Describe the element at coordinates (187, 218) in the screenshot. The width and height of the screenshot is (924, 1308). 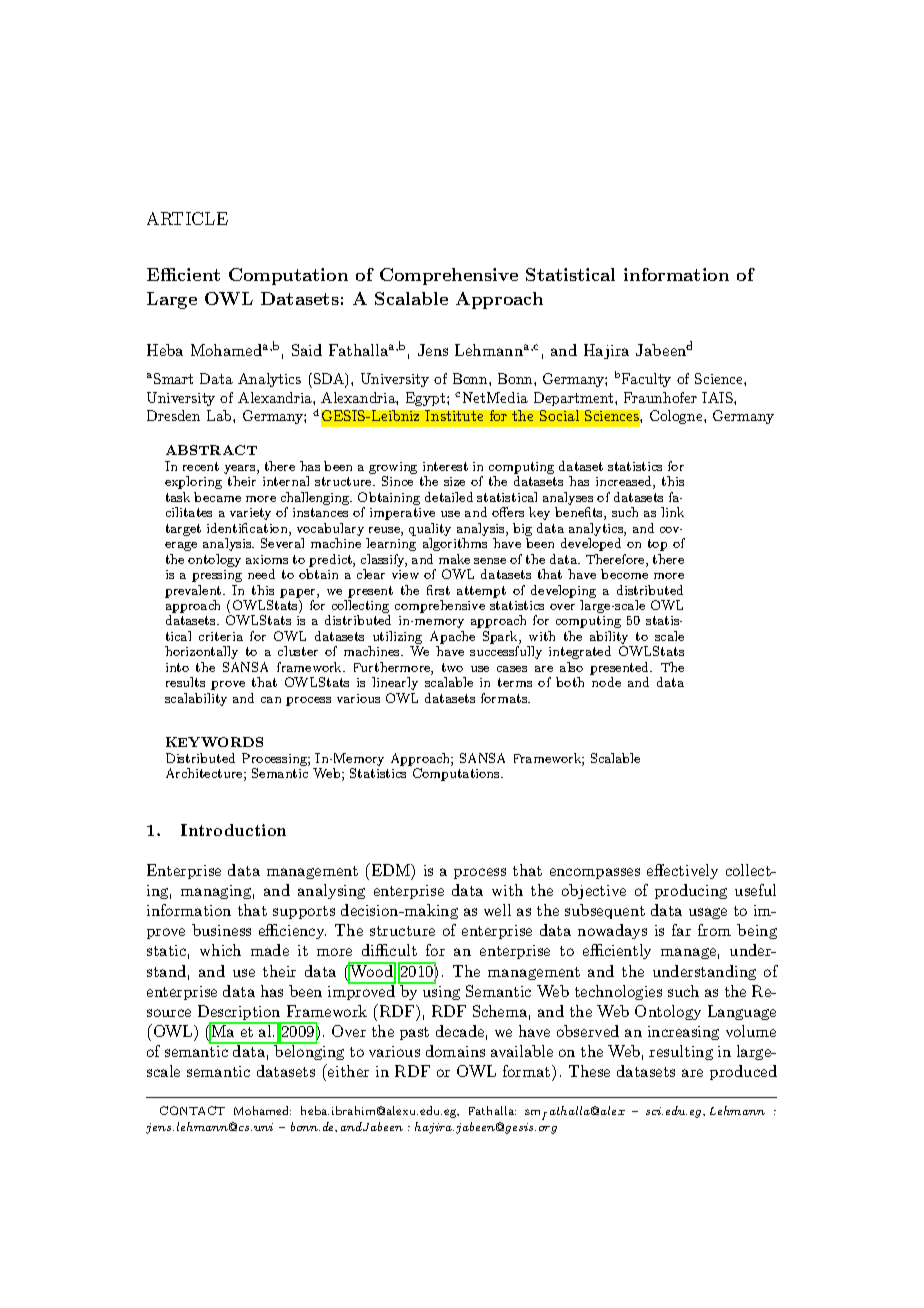
I see `ARTICLE` at that location.
